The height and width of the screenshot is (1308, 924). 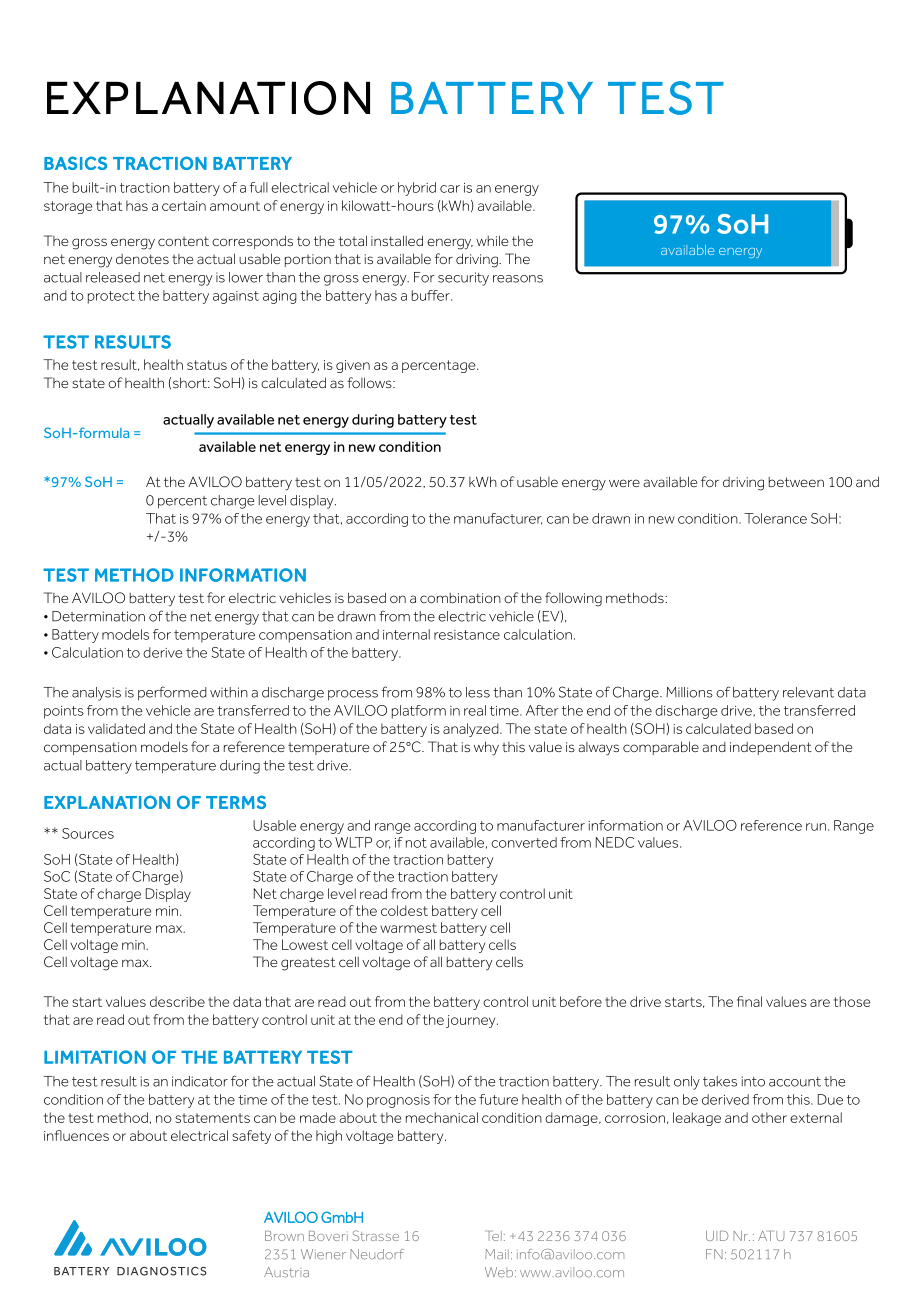 I want to click on real, so click(x=475, y=710).
